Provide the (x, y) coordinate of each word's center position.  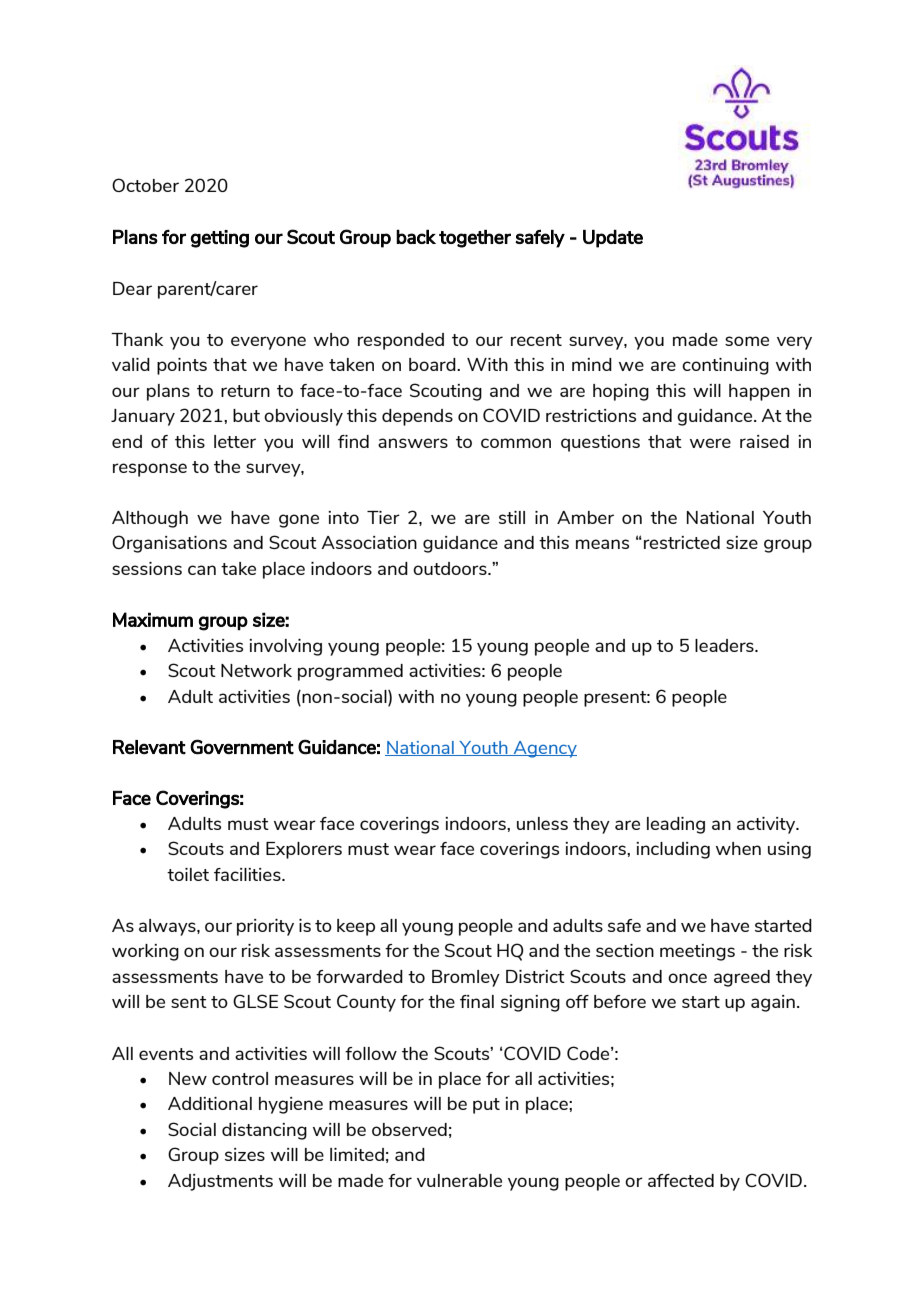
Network (256, 670)
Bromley (466, 978)
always (168, 927)
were (710, 443)
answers (413, 443)
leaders (725, 645)
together (475, 239)
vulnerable (459, 1180)
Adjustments (220, 1182)
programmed (350, 672)
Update (613, 239)
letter (235, 441)
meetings (697, 952)
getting (220, 239)
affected (681, 1180)
